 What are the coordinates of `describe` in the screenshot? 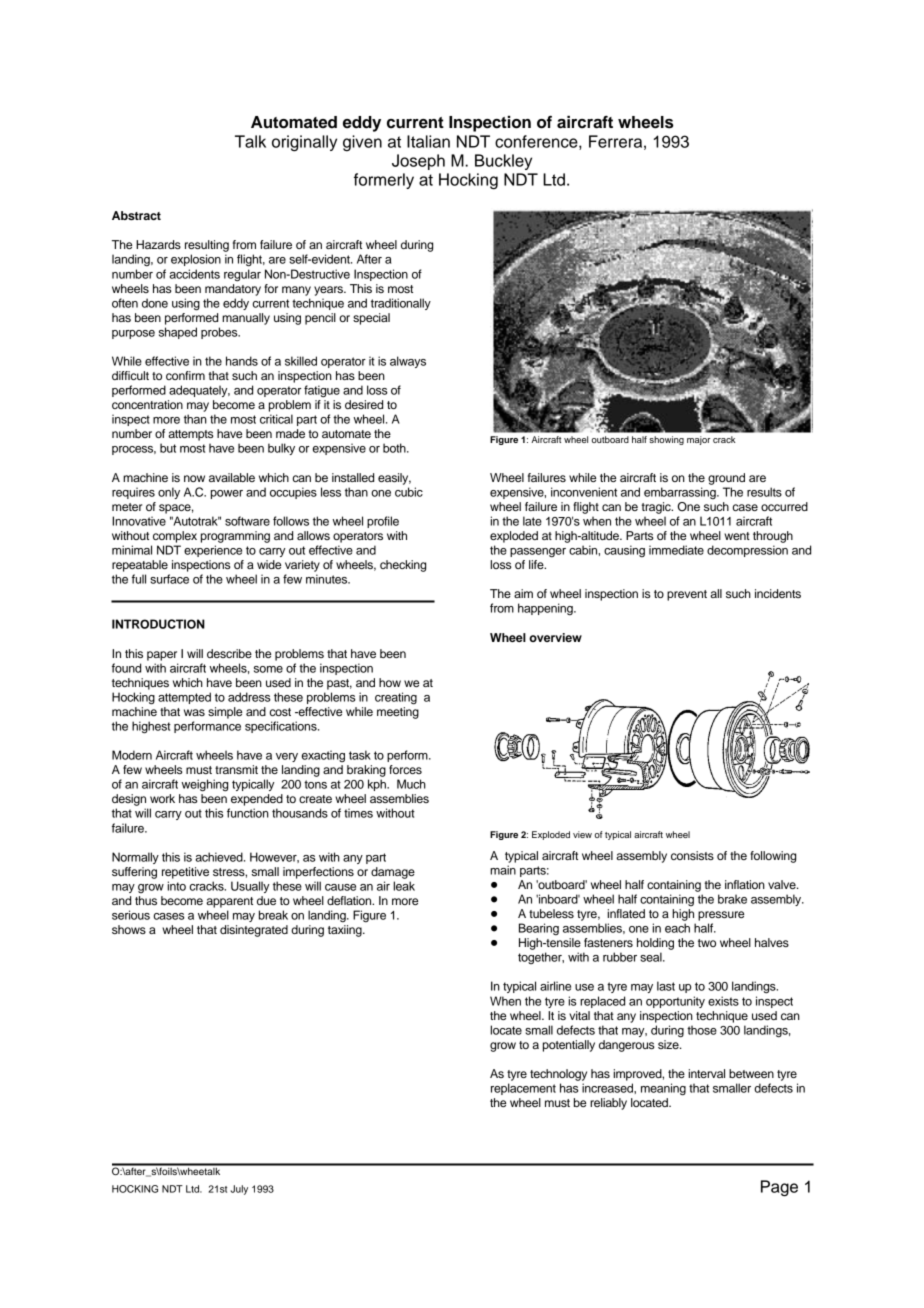 It's located at (229, 653).
